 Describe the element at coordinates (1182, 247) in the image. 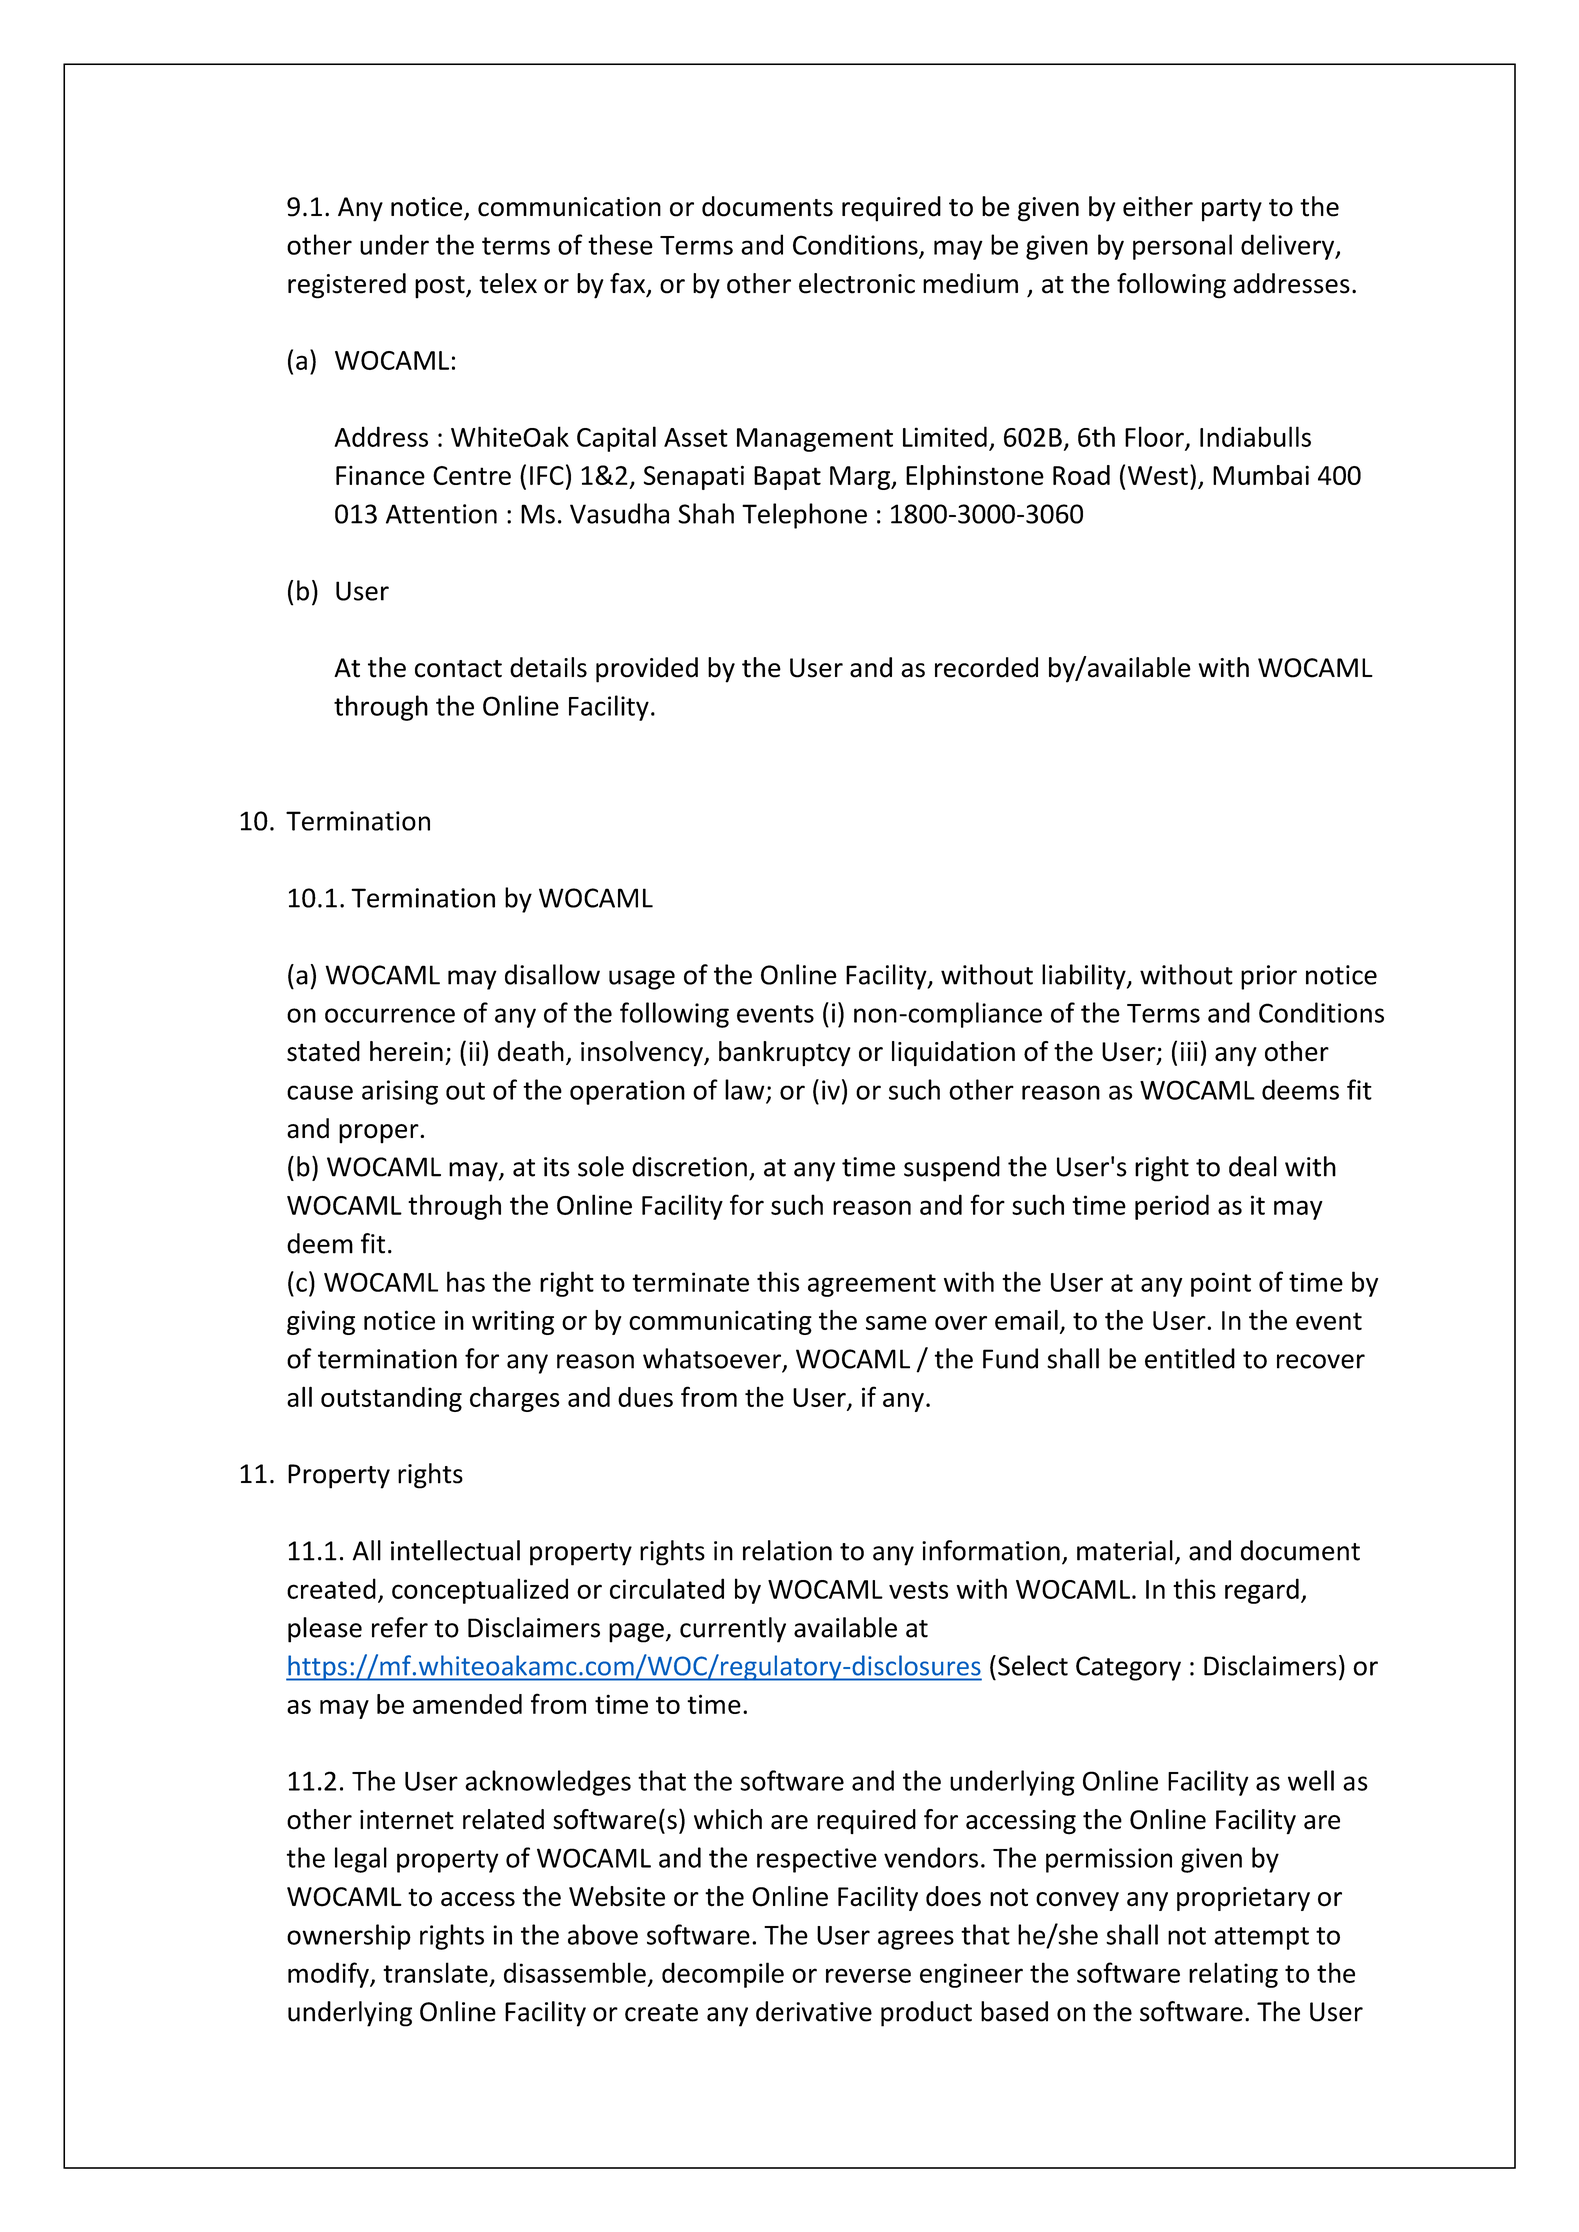

I see `personal` at that location.
